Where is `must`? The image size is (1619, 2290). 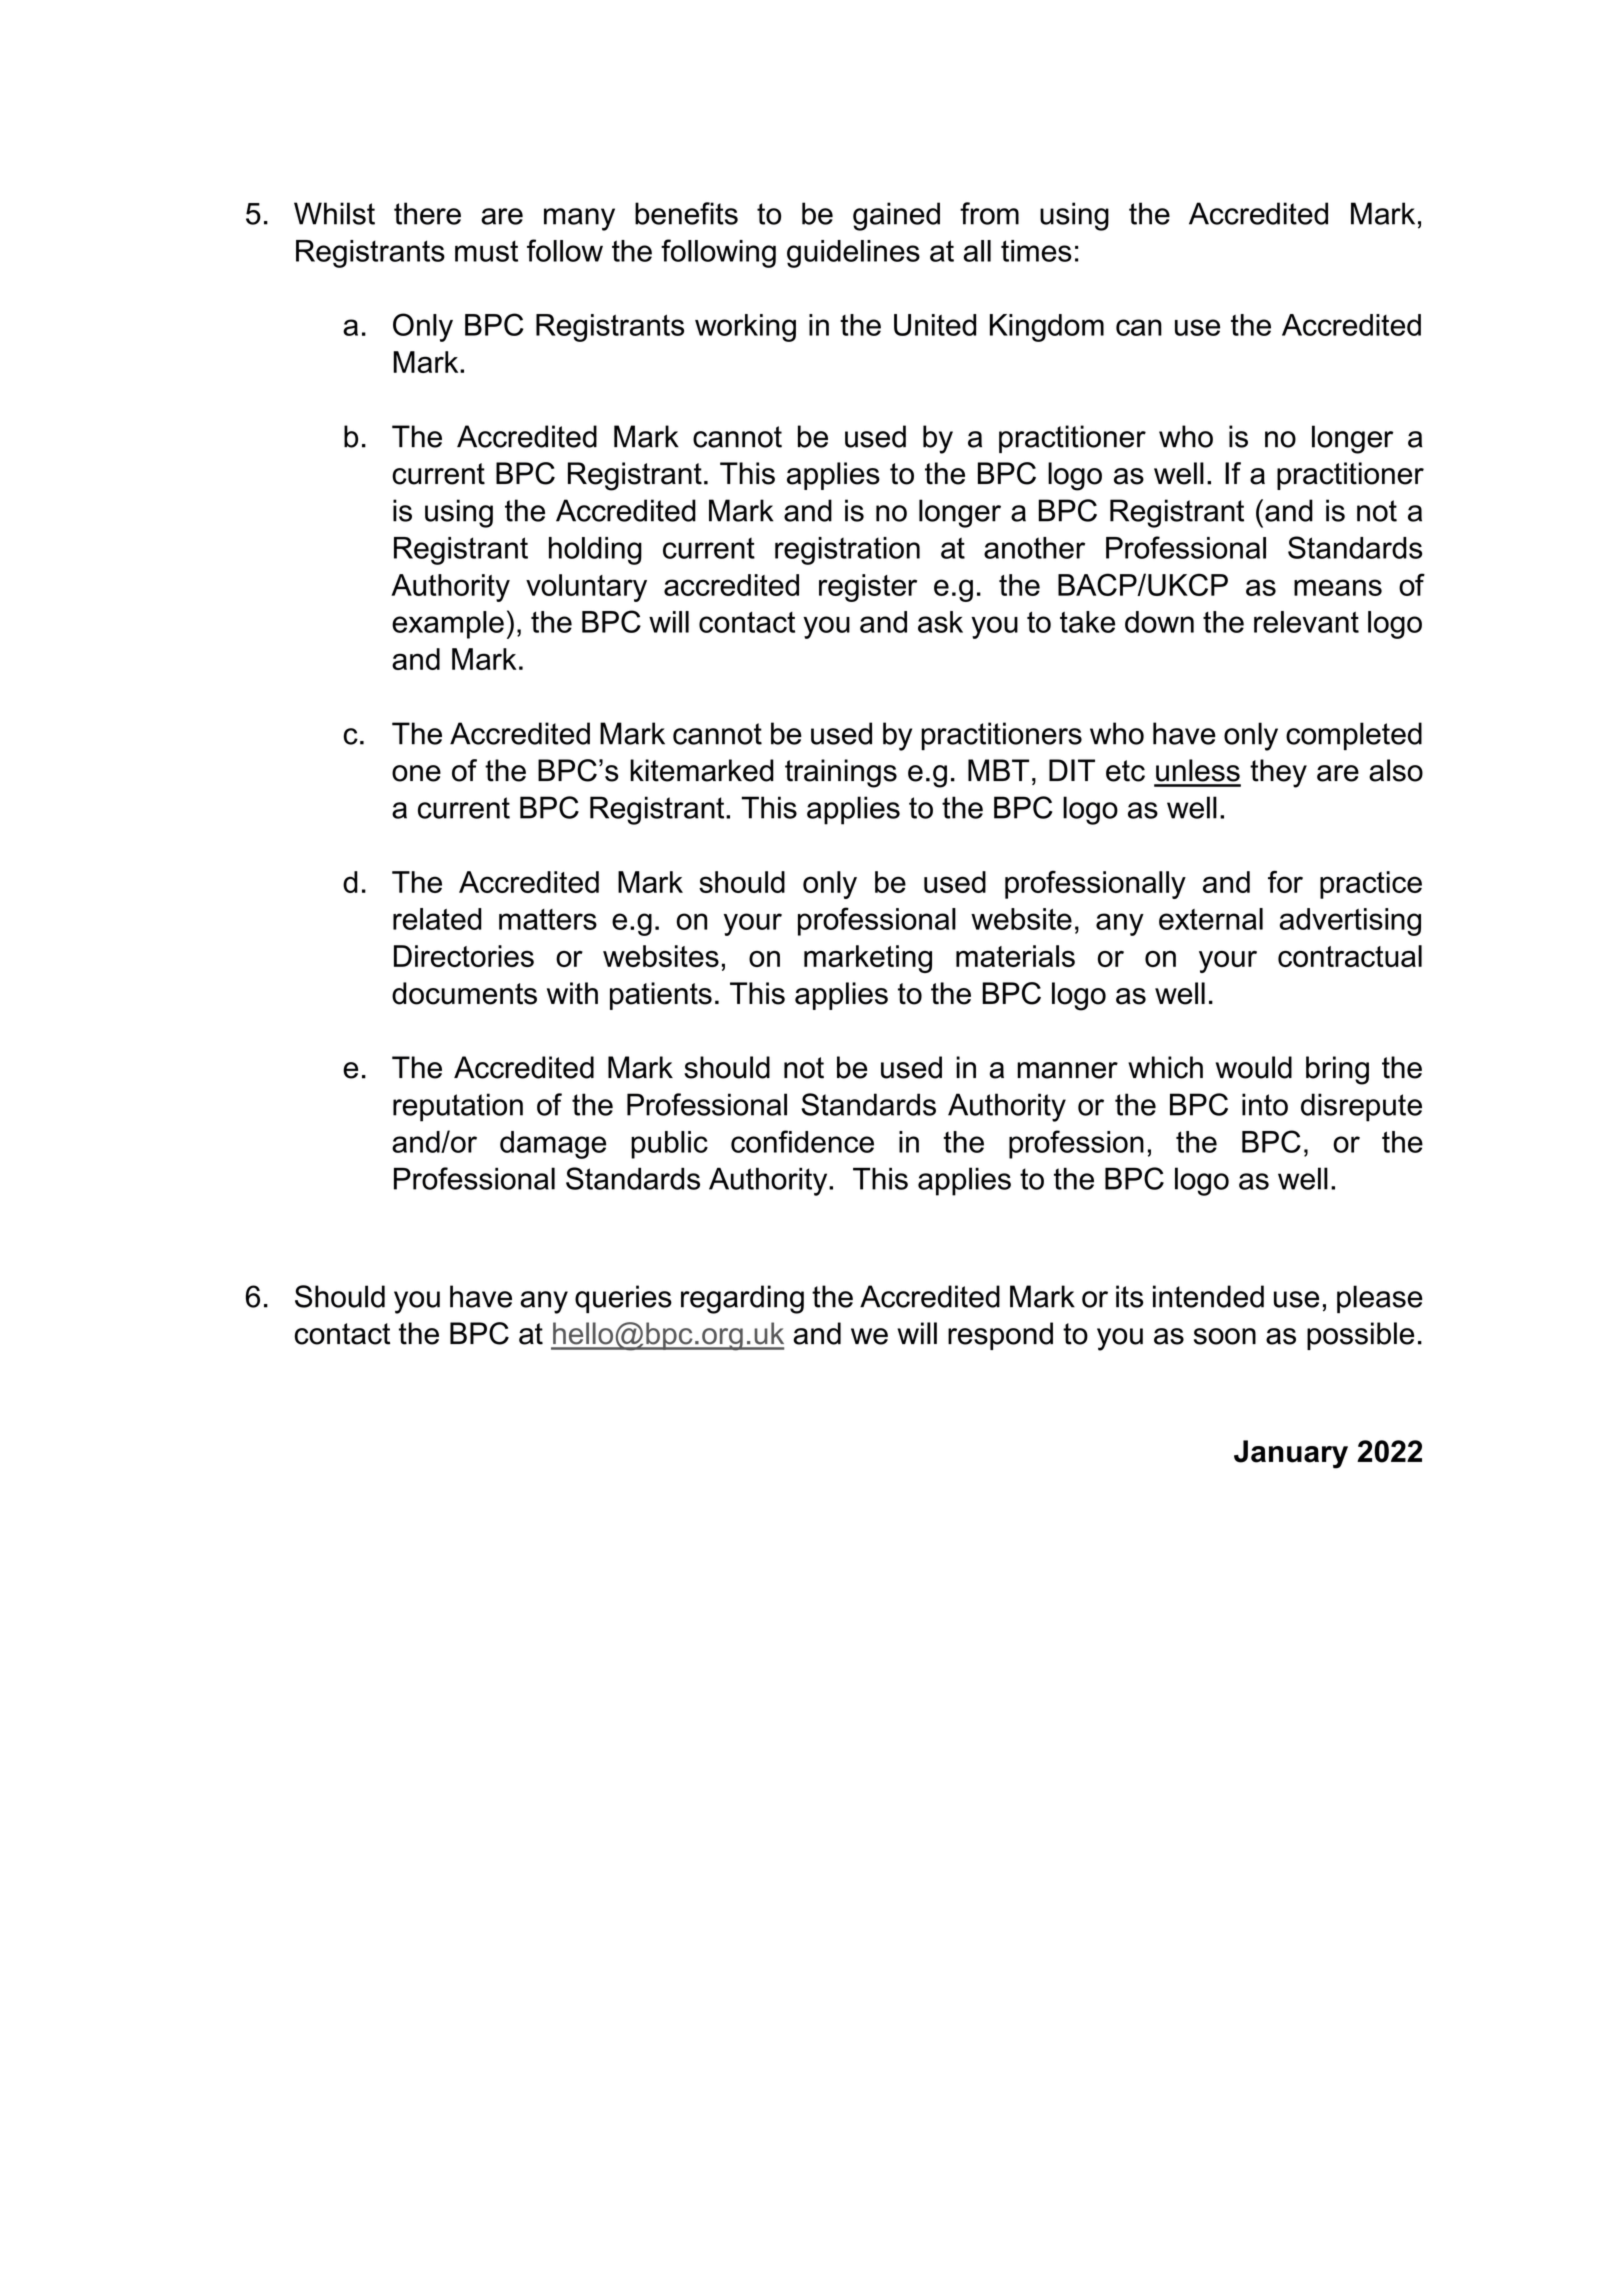
must is located at coordinates (486, 251).
